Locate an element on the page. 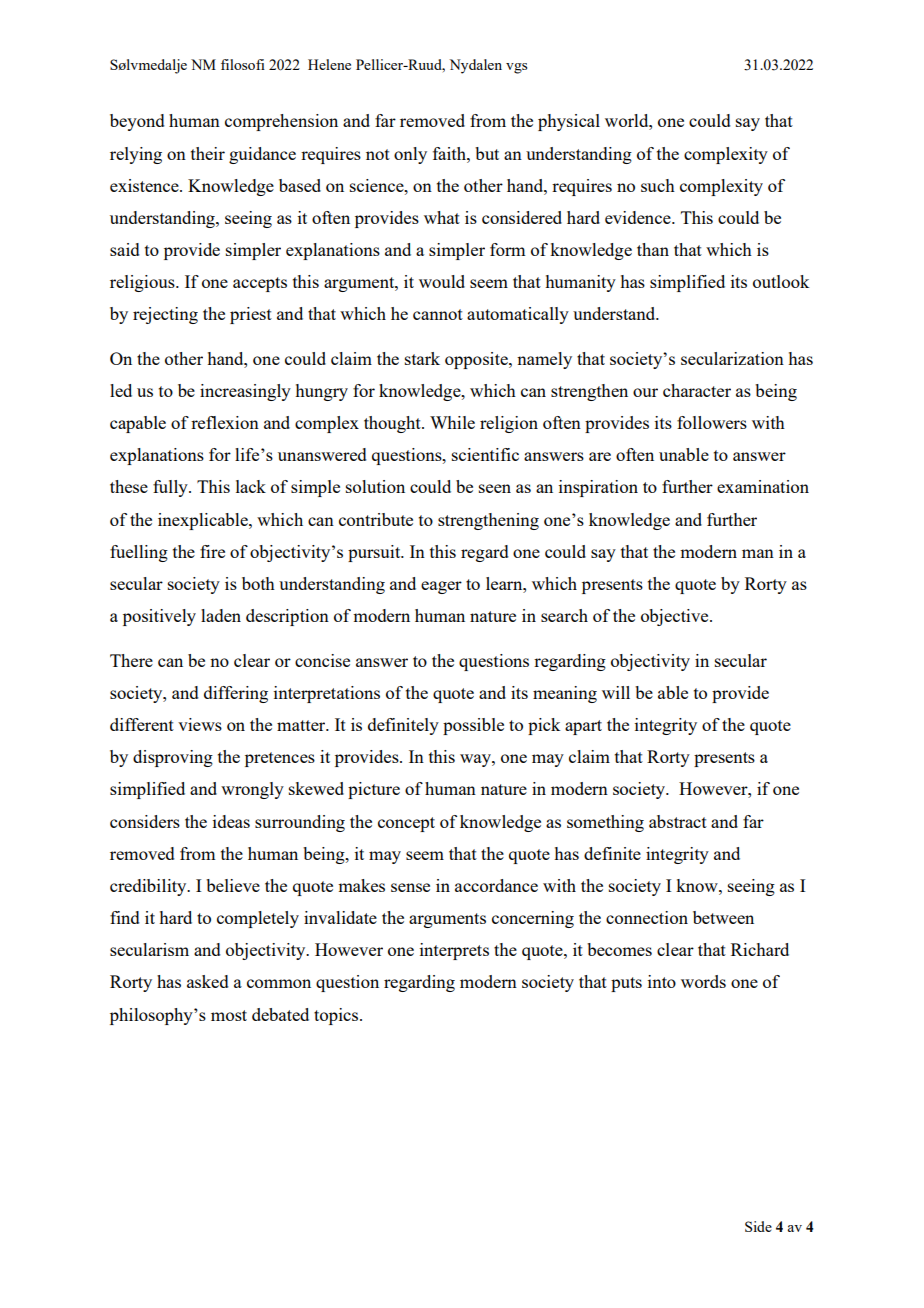 The image size is (924, 1308). character is located at coordinates (697, 390).
